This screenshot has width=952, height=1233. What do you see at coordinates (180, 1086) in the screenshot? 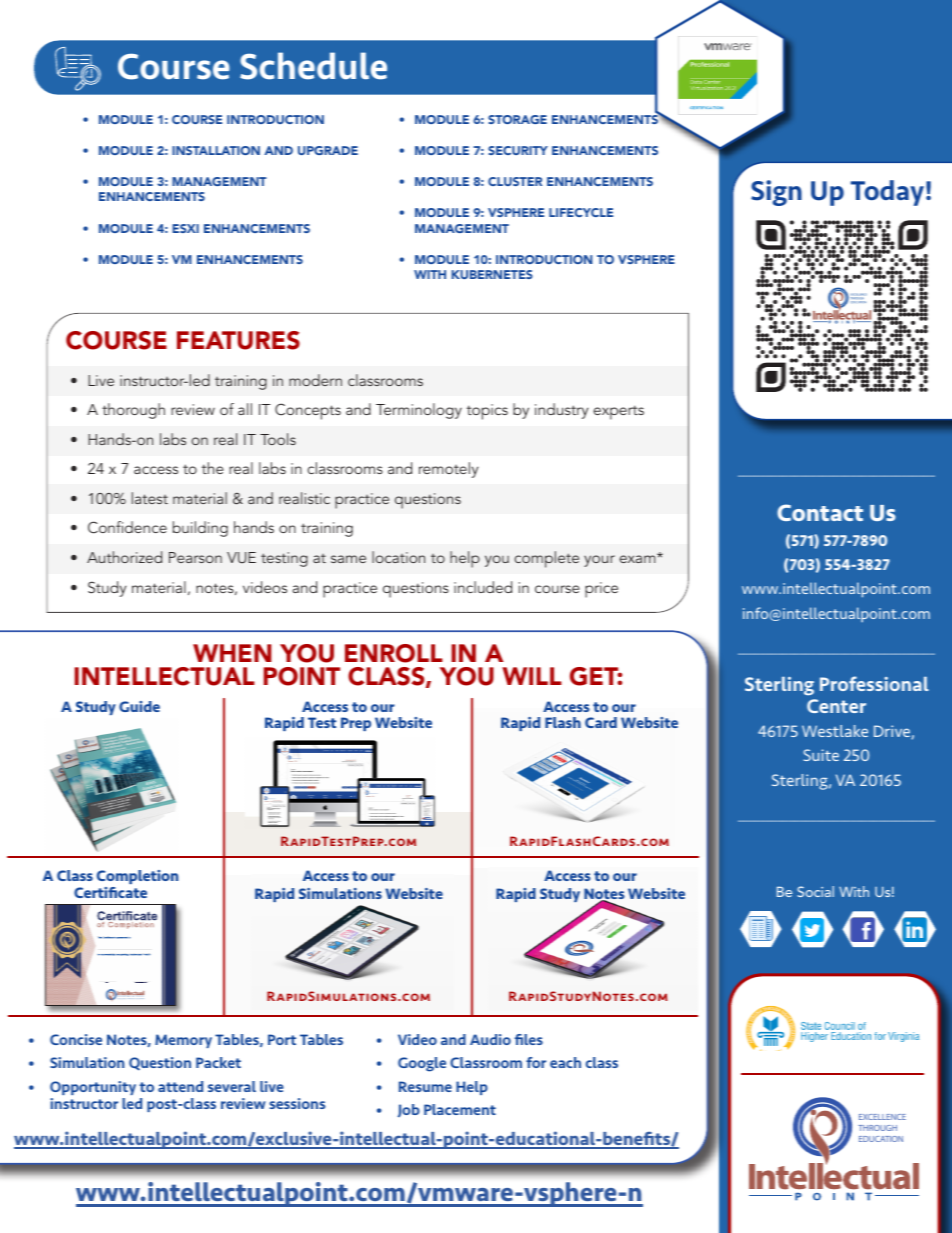
I see `attend` at bounding box center [180, 1086].
